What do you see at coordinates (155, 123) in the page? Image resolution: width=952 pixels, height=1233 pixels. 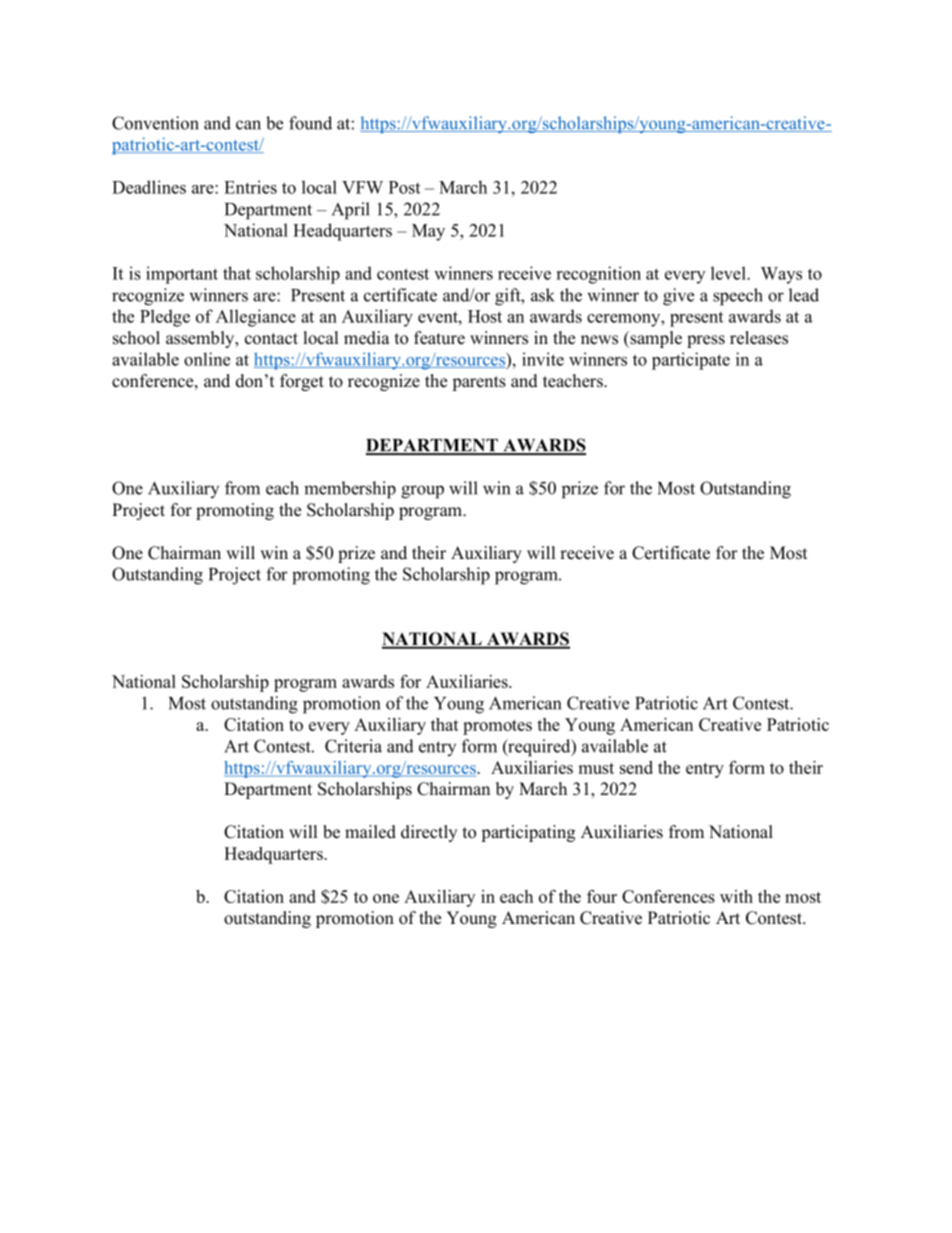 I see `Convention` at bounding box center [155, 123].
